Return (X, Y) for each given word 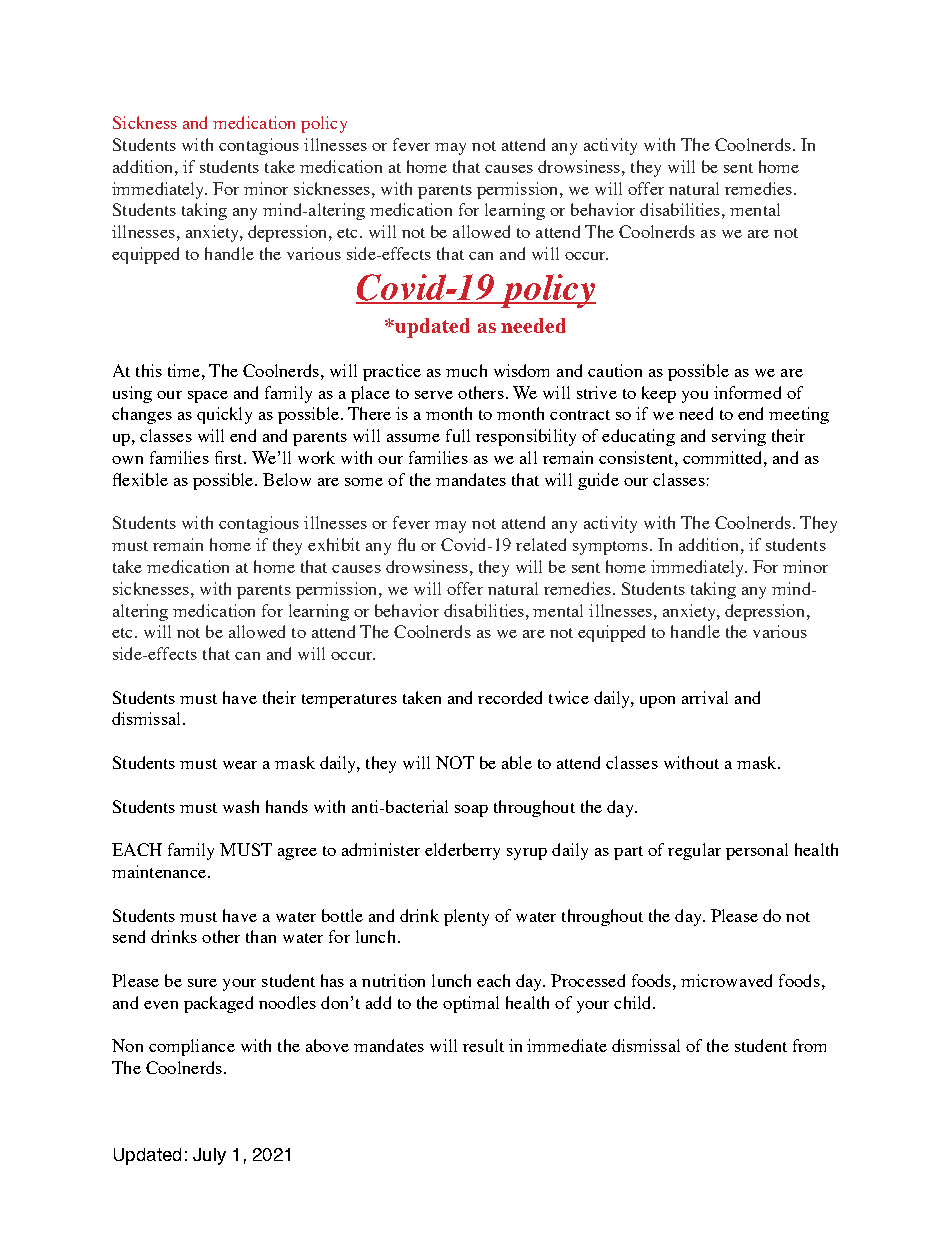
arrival (705, 697)
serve (434, 395)
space (208, 397)
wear (240, 765)
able (517, 762)
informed (747, 392)
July (209, 1156)
